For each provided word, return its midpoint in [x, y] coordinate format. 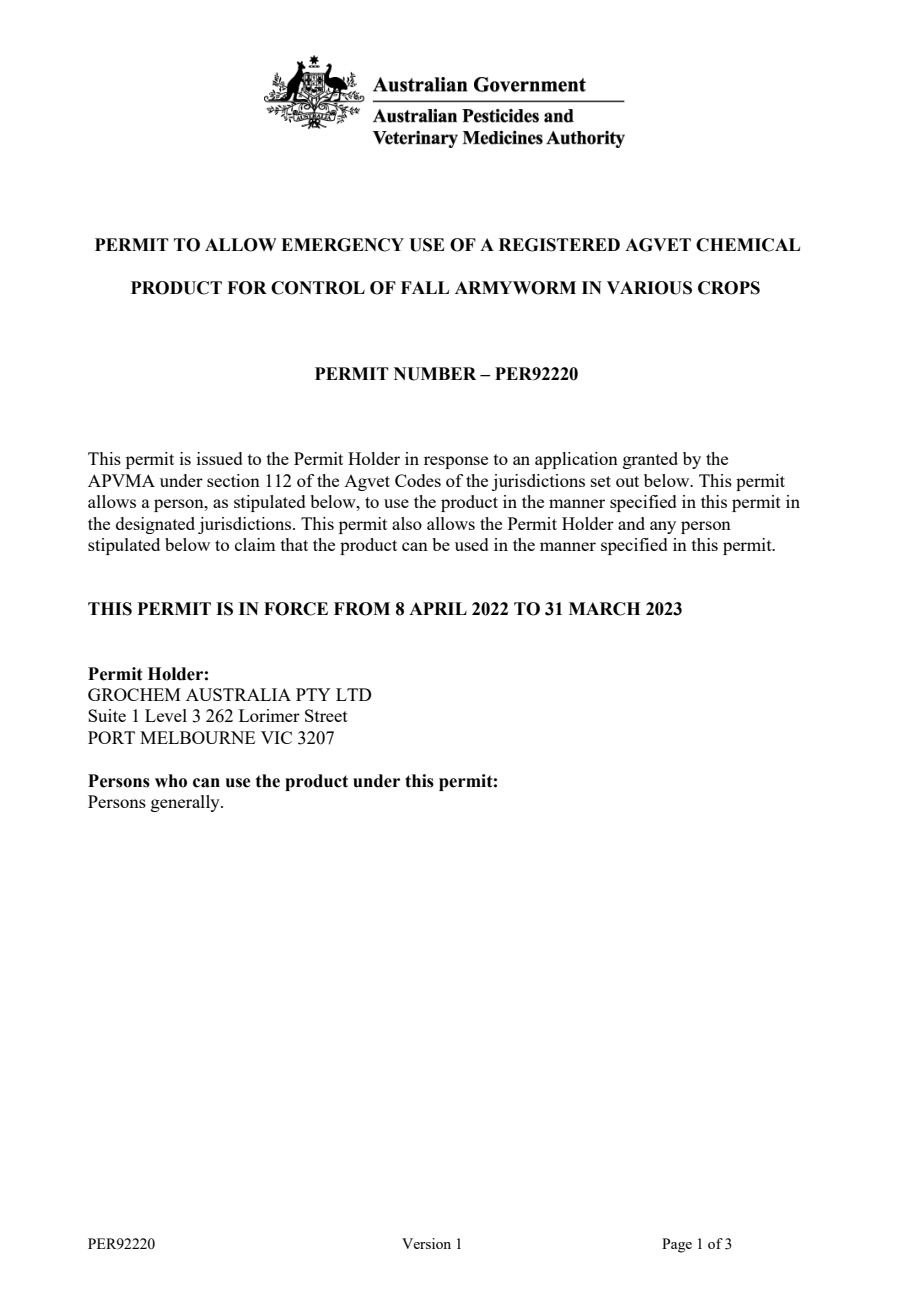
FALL [425, 287]
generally [186, 803]
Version [426, 1243]
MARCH [604, 609]
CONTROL [318, 288]
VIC [276, 737]
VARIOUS [649, 288]
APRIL [438, 608]
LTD [353, 694]
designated [155, 525]
